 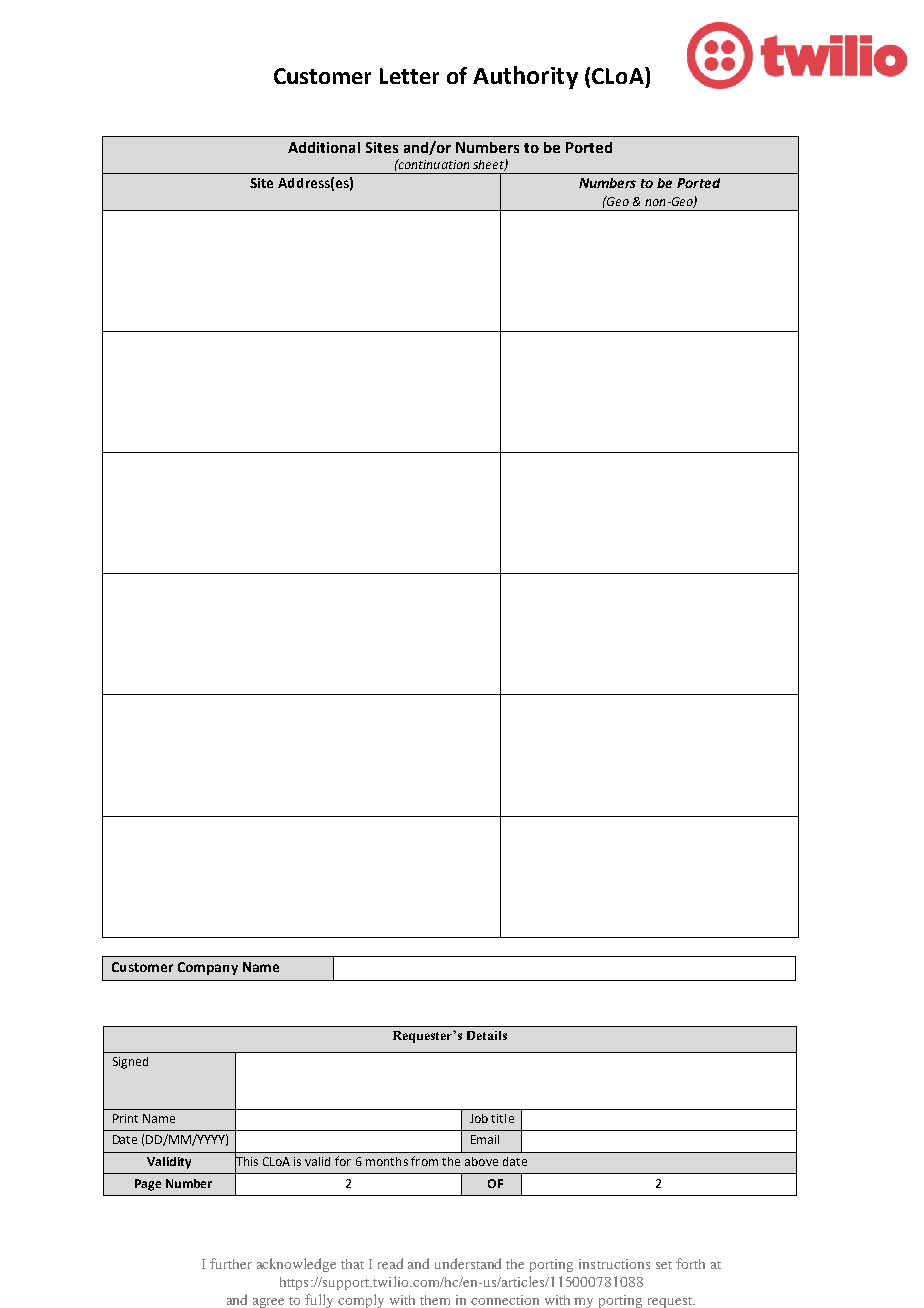 What do you see at coordinates (390, 1263) in the screenshot?
I see `read` at bounding box center [390, 1263].
